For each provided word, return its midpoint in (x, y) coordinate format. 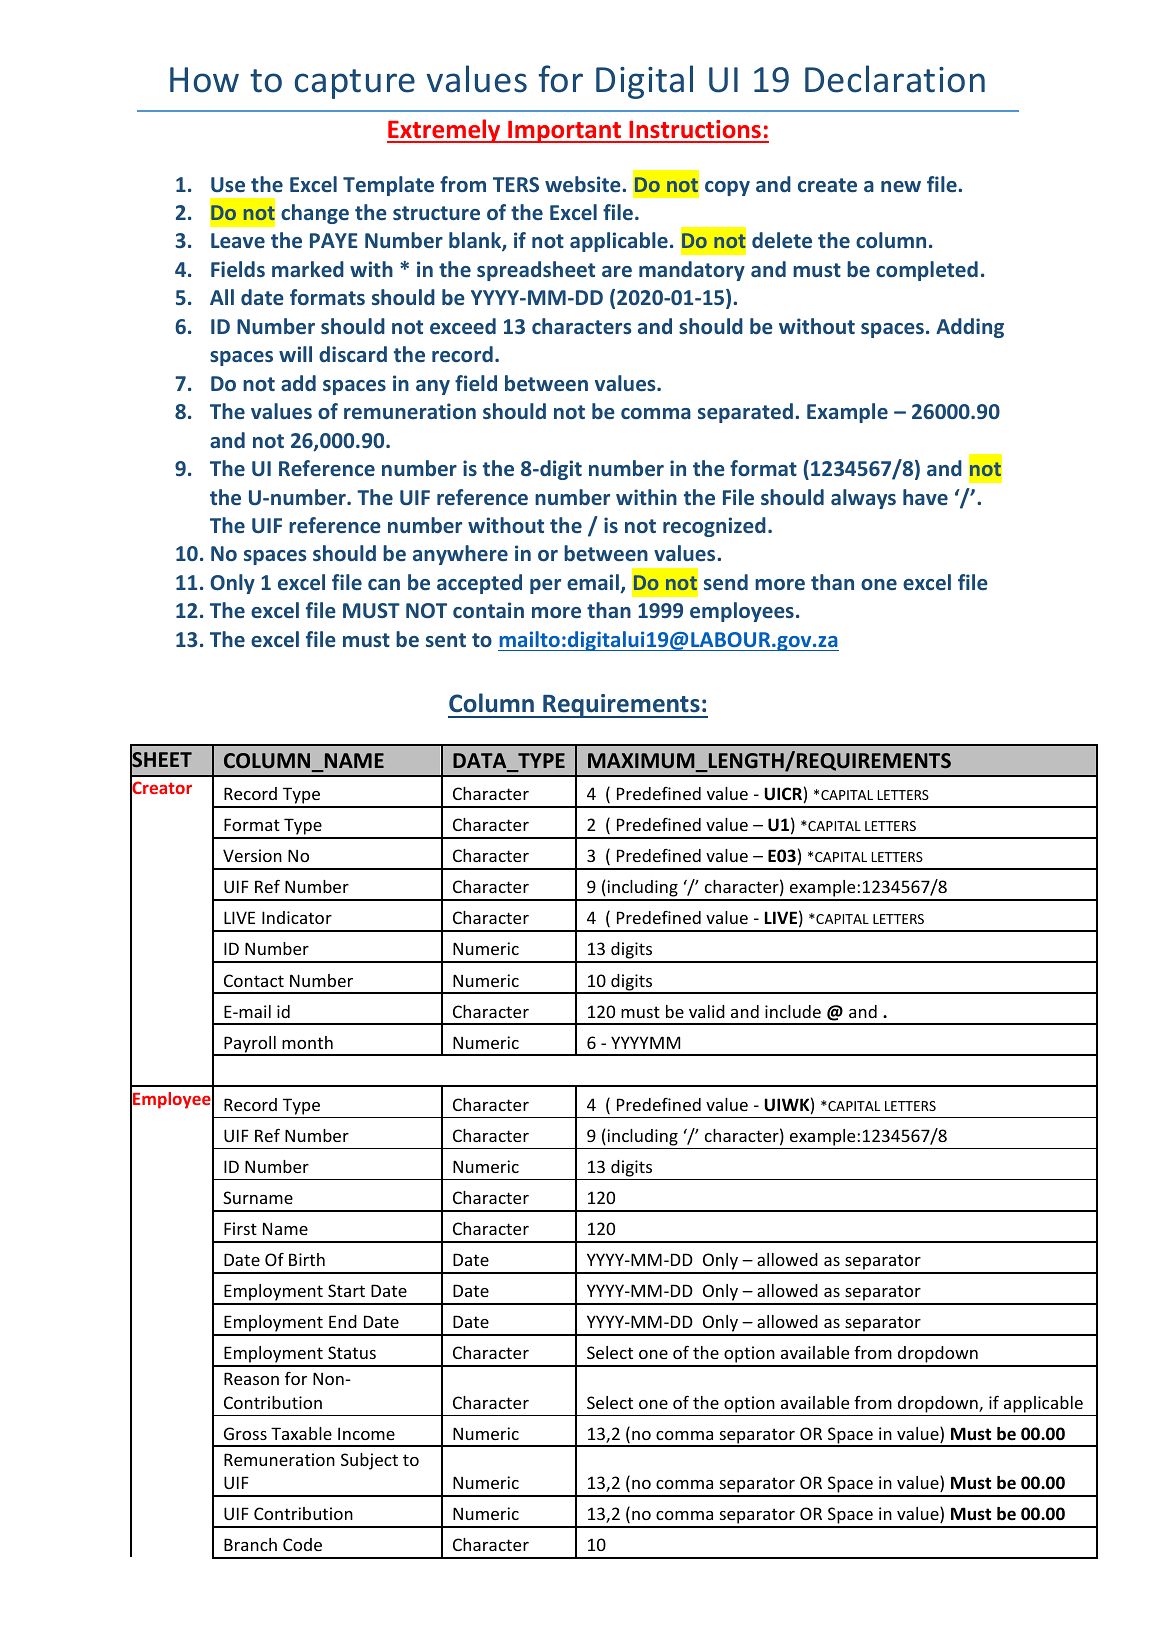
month (307, 1042)
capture (355, 84)
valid (707, 1011)
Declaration (895, 79)
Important (565, 131)
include (793, 1011)
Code (302, 1544)
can (384, 584)
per (545, 586)
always (863, 499)
